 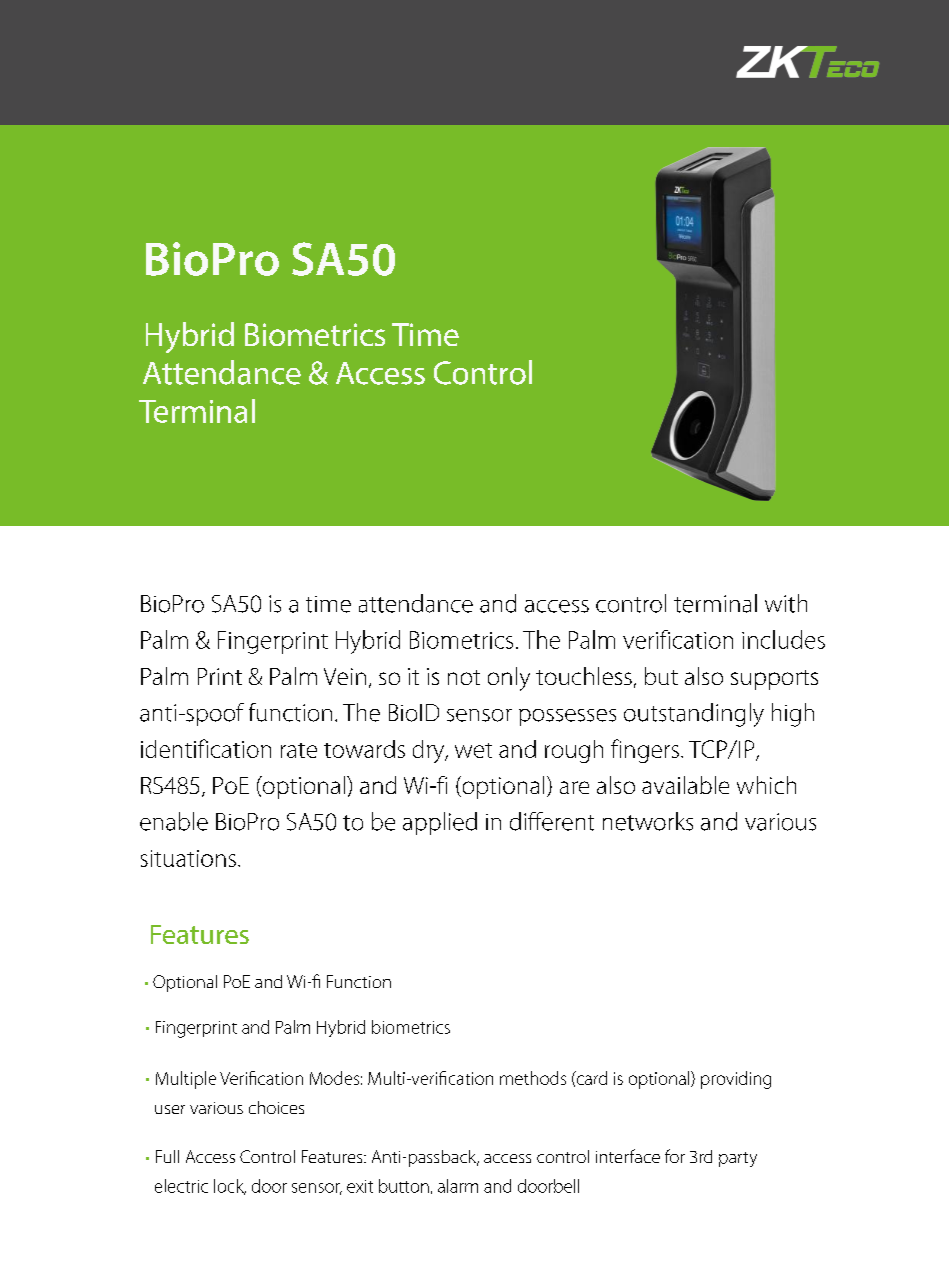 I want to click on Vein, so click(x=345, y=676).
